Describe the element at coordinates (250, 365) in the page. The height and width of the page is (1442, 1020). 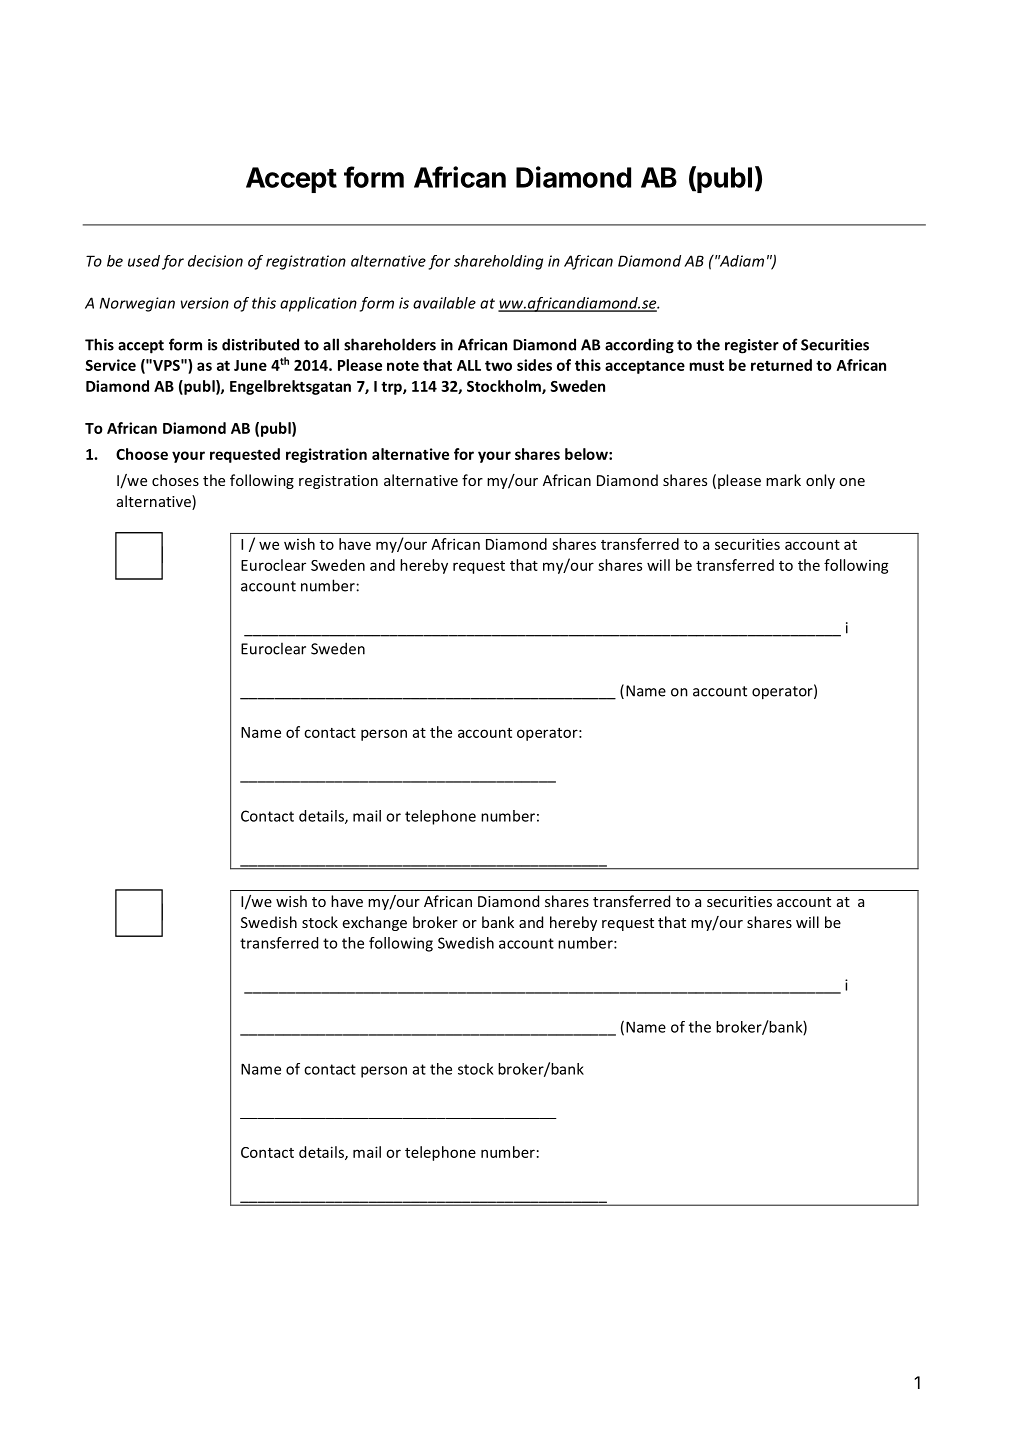
I see `June` at that location.
